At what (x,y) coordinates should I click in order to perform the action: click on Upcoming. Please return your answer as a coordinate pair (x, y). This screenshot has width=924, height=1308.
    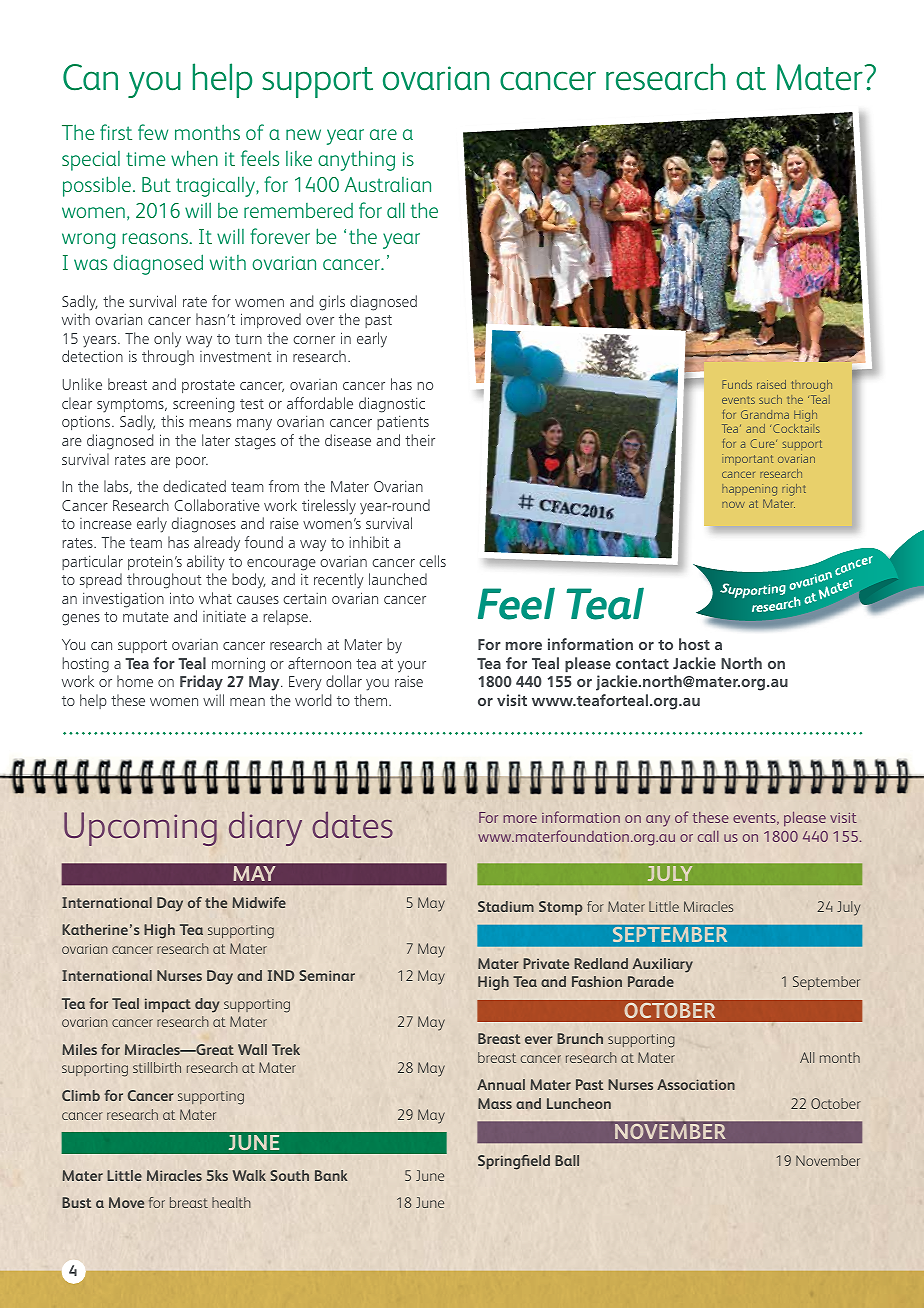
    Looking at the image, I should click on (140, 829).
